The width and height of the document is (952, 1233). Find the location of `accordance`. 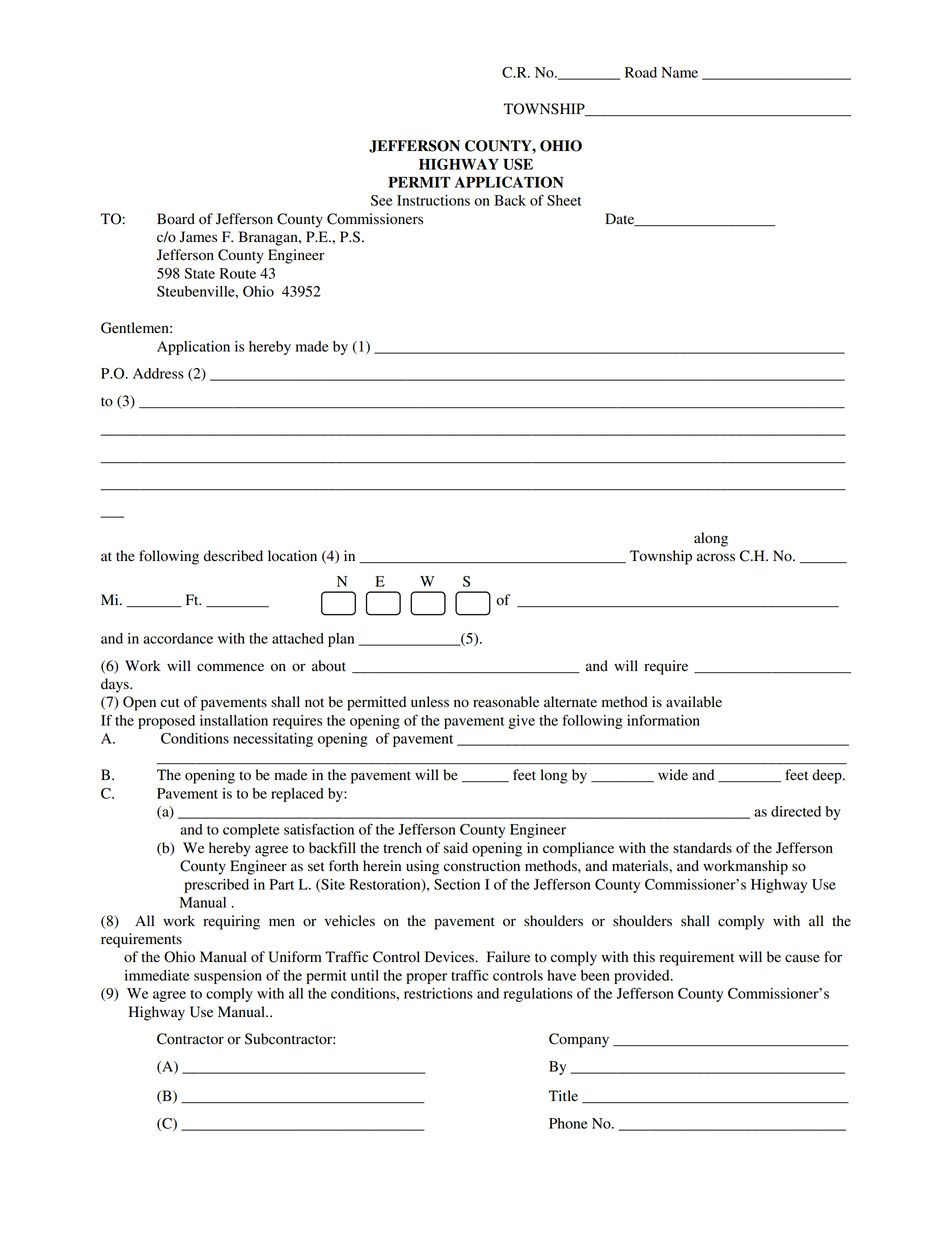

accordance is located at coordinates (178, 638).
